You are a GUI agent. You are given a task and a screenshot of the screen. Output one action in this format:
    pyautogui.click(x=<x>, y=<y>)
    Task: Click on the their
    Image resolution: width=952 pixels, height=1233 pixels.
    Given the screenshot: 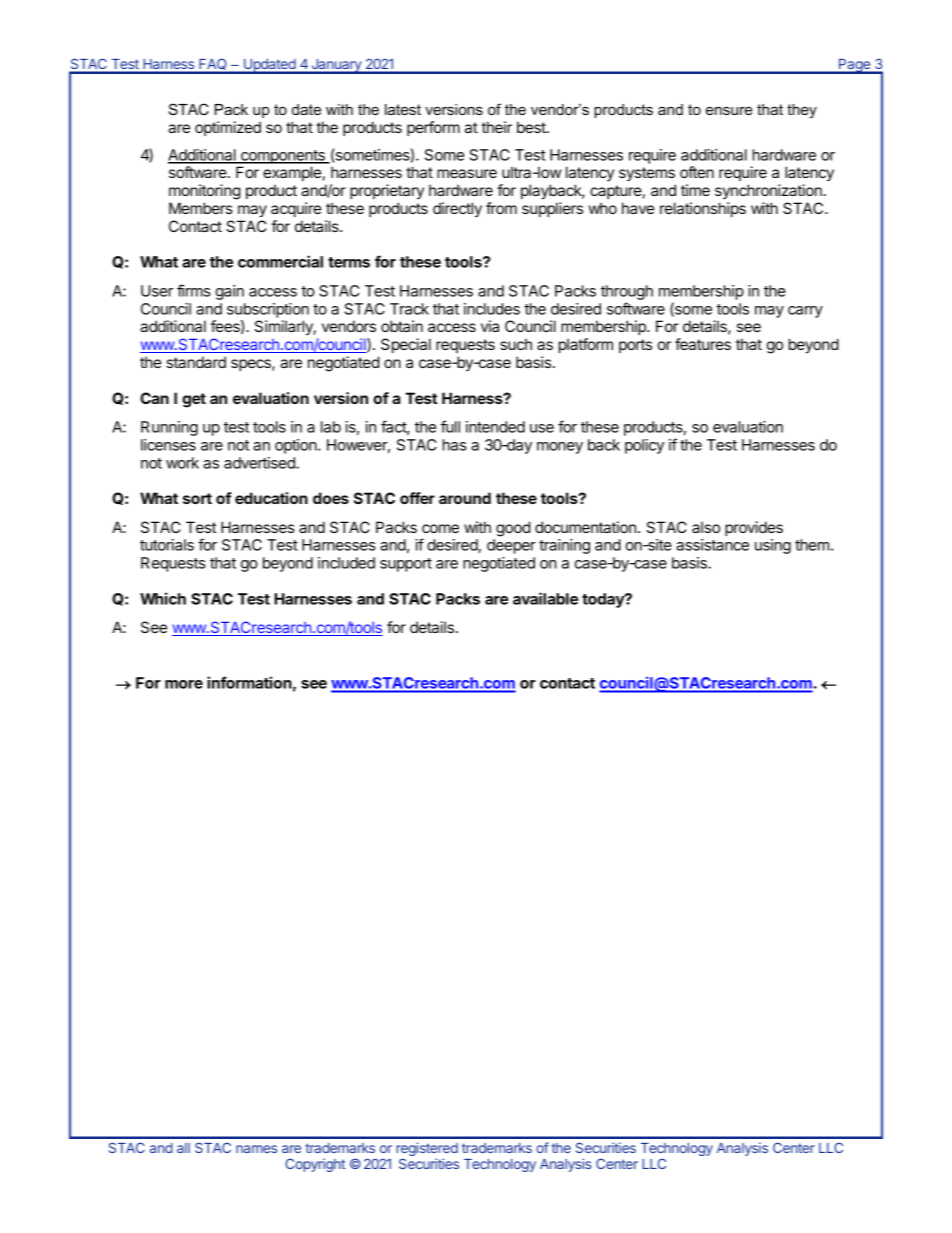 What is the action you would take?
    pyautogui.click(x=496, y=127)
